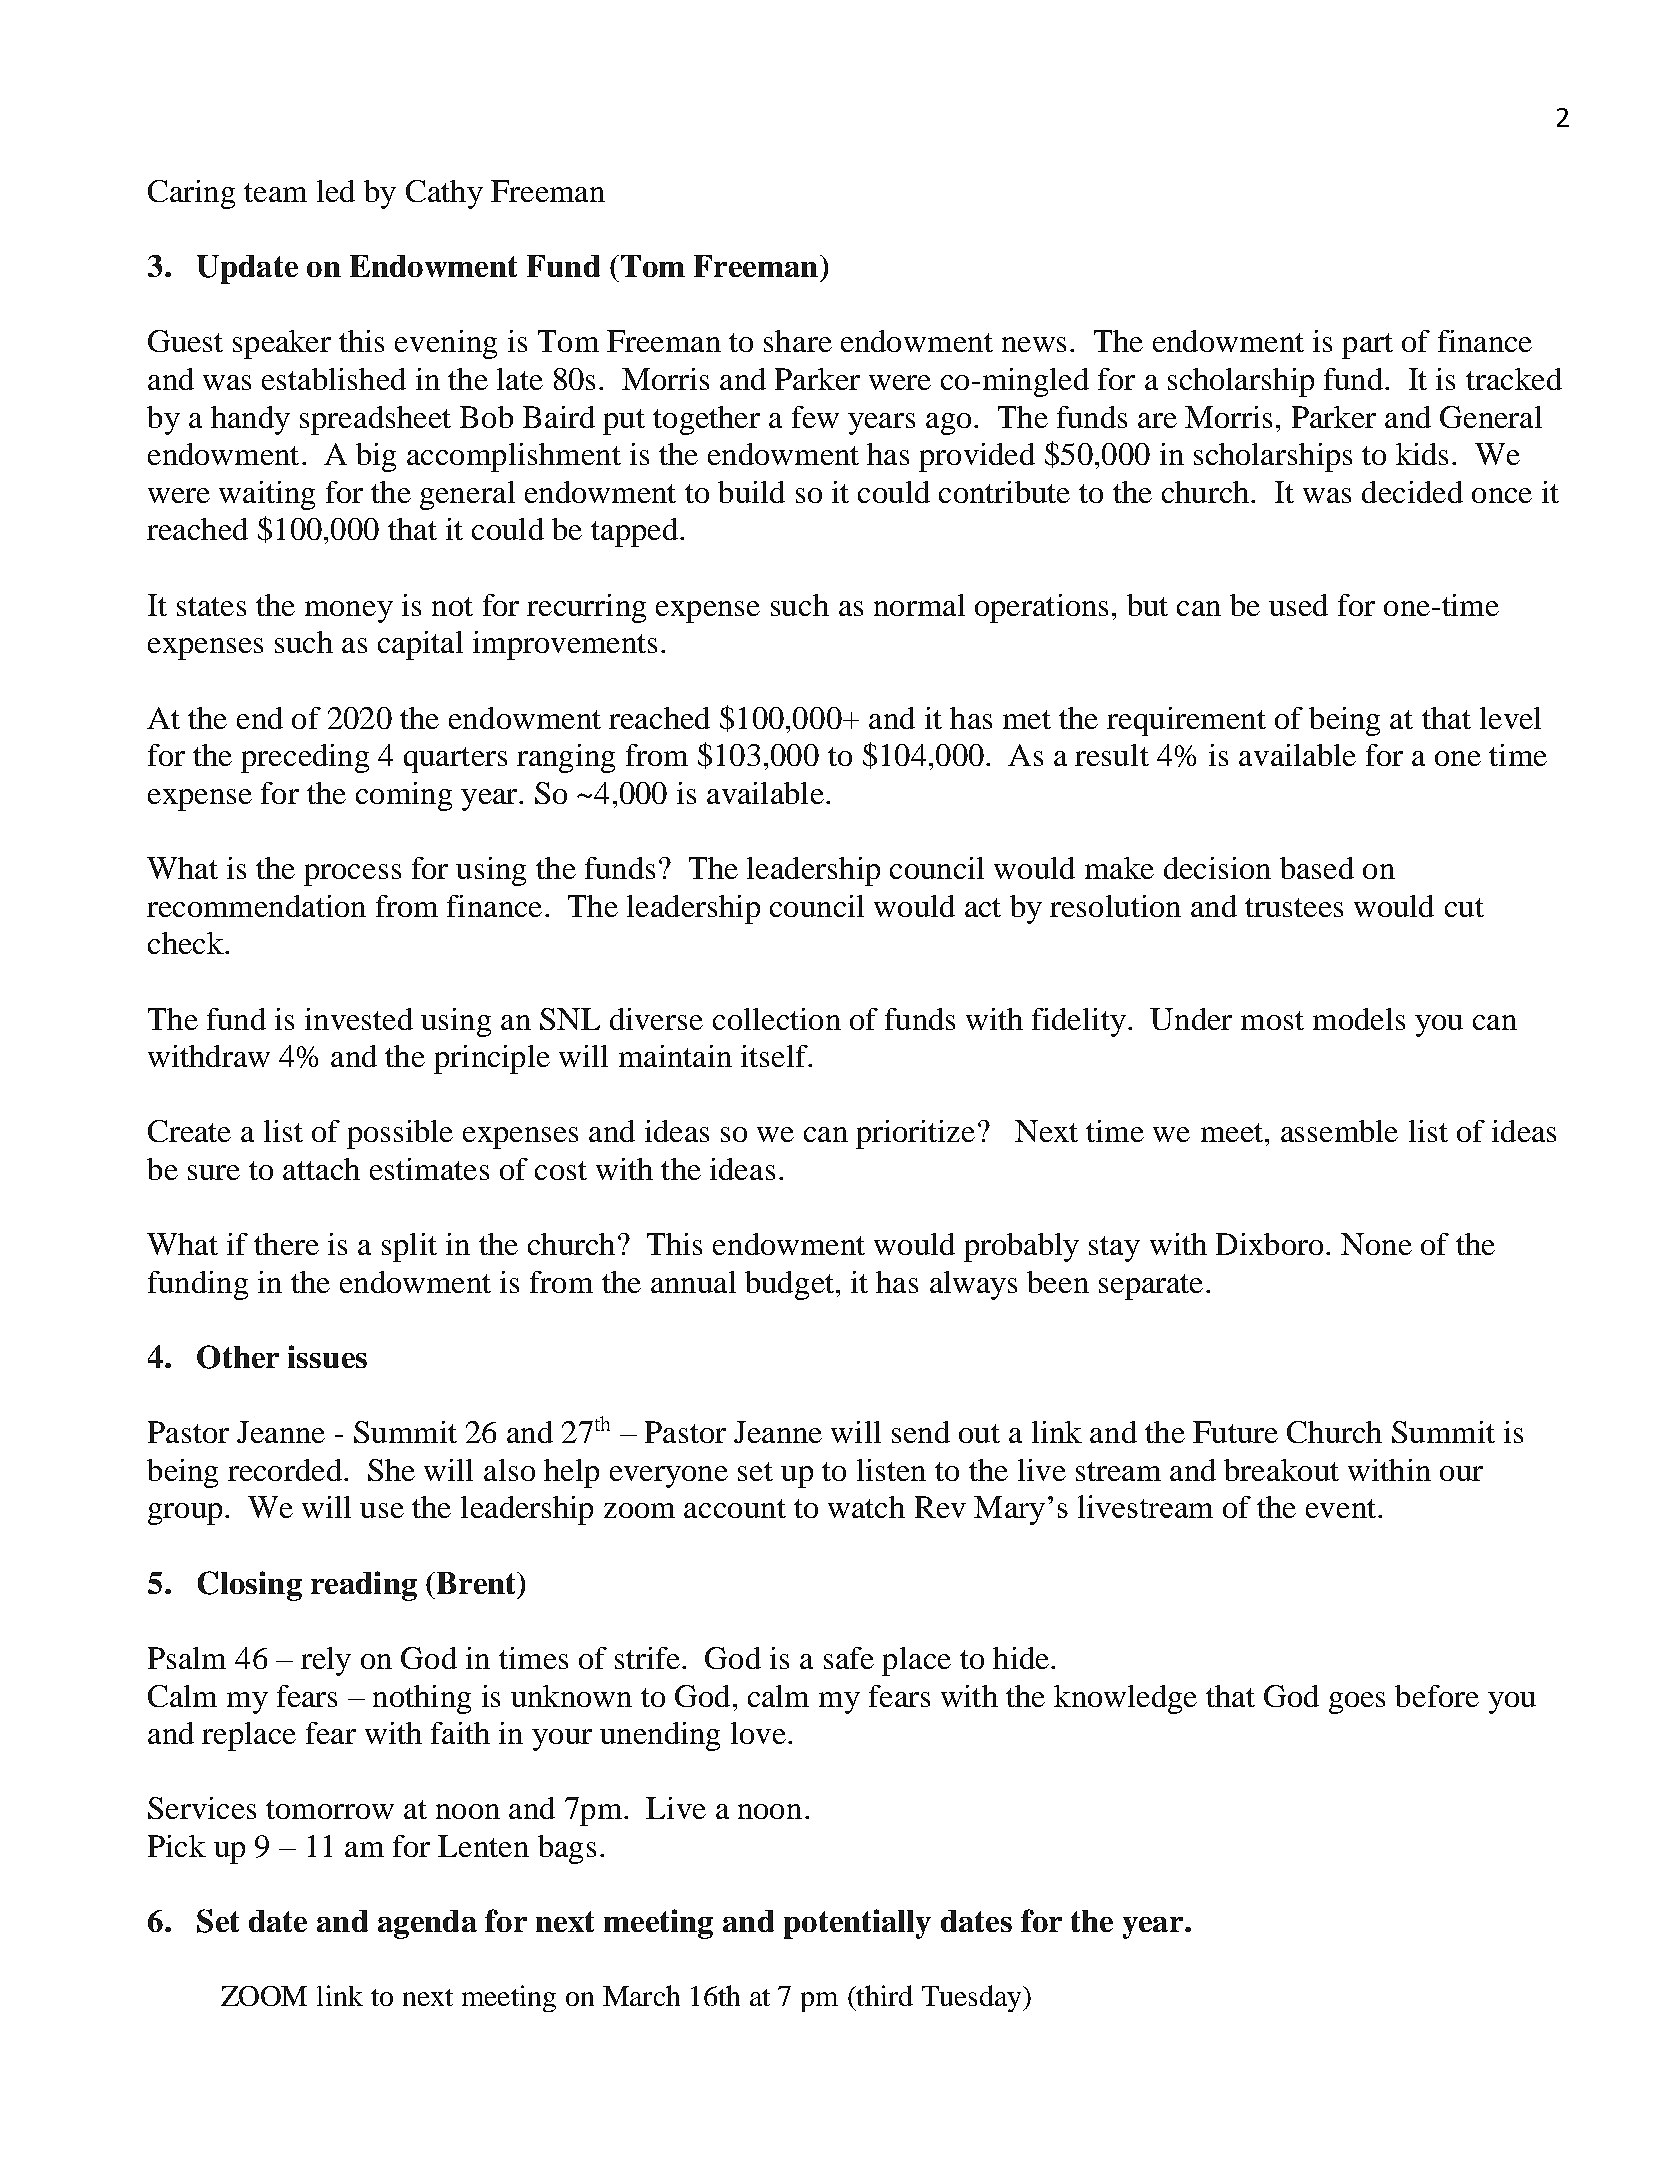  What do you see at coordinates (427, 1924) in the image?
I see `agenda` at bounding box center [427, 1924].
